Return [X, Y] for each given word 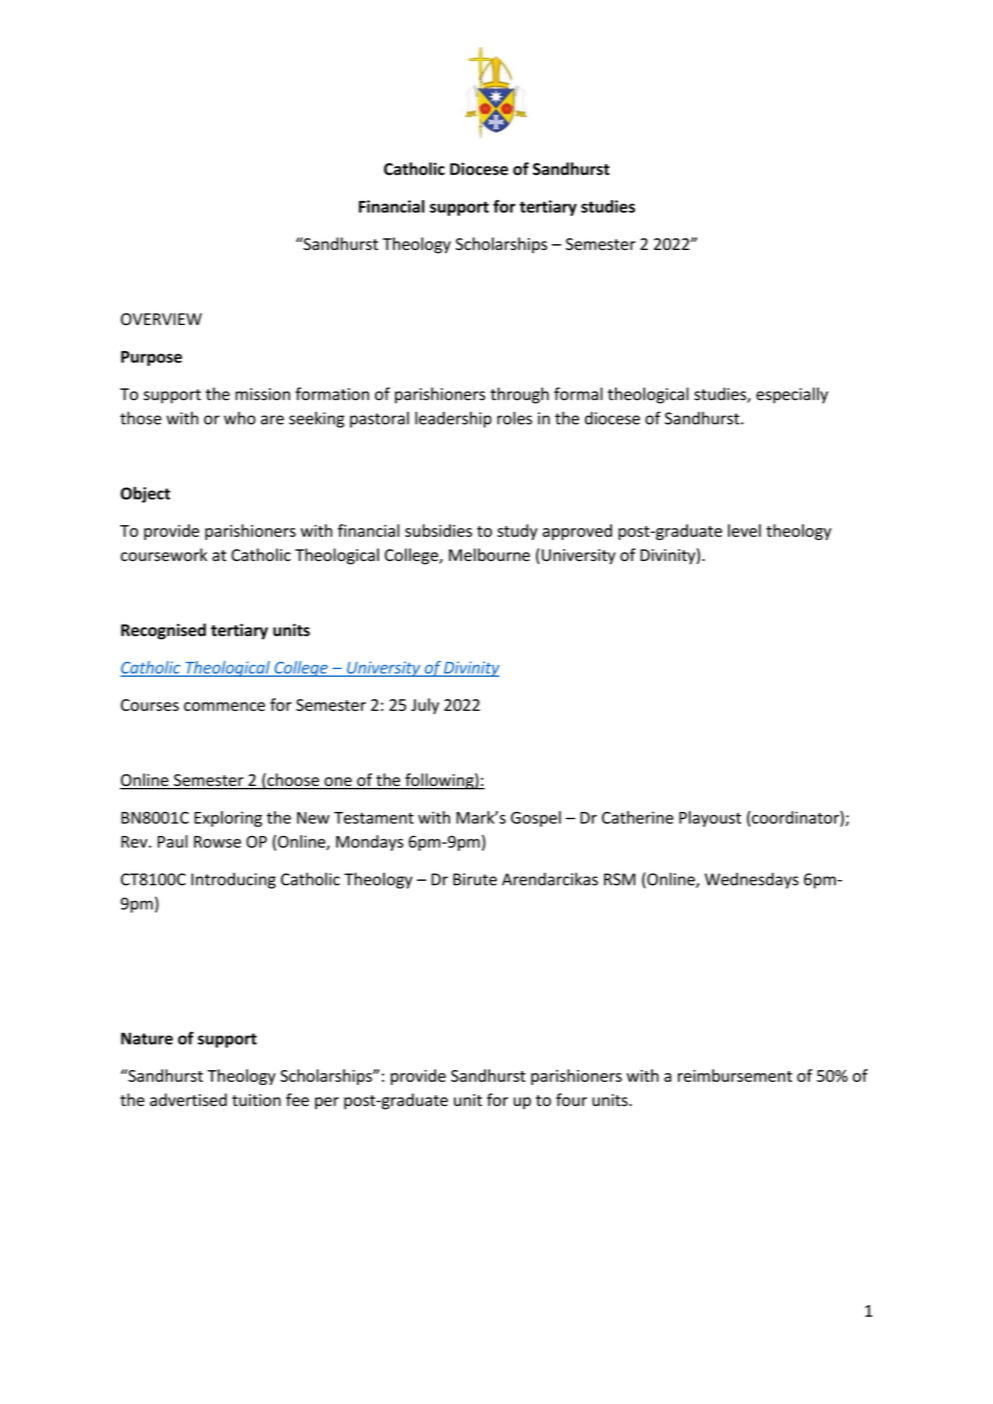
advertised [188, 1100]
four [571, 1099]
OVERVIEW [161, 319]
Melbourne [489, 555]
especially [792, 395]
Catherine [637, 817]
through [519, 395]
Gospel [536, 819]
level [744, 530]
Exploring [228, 819]
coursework [164, 555]
